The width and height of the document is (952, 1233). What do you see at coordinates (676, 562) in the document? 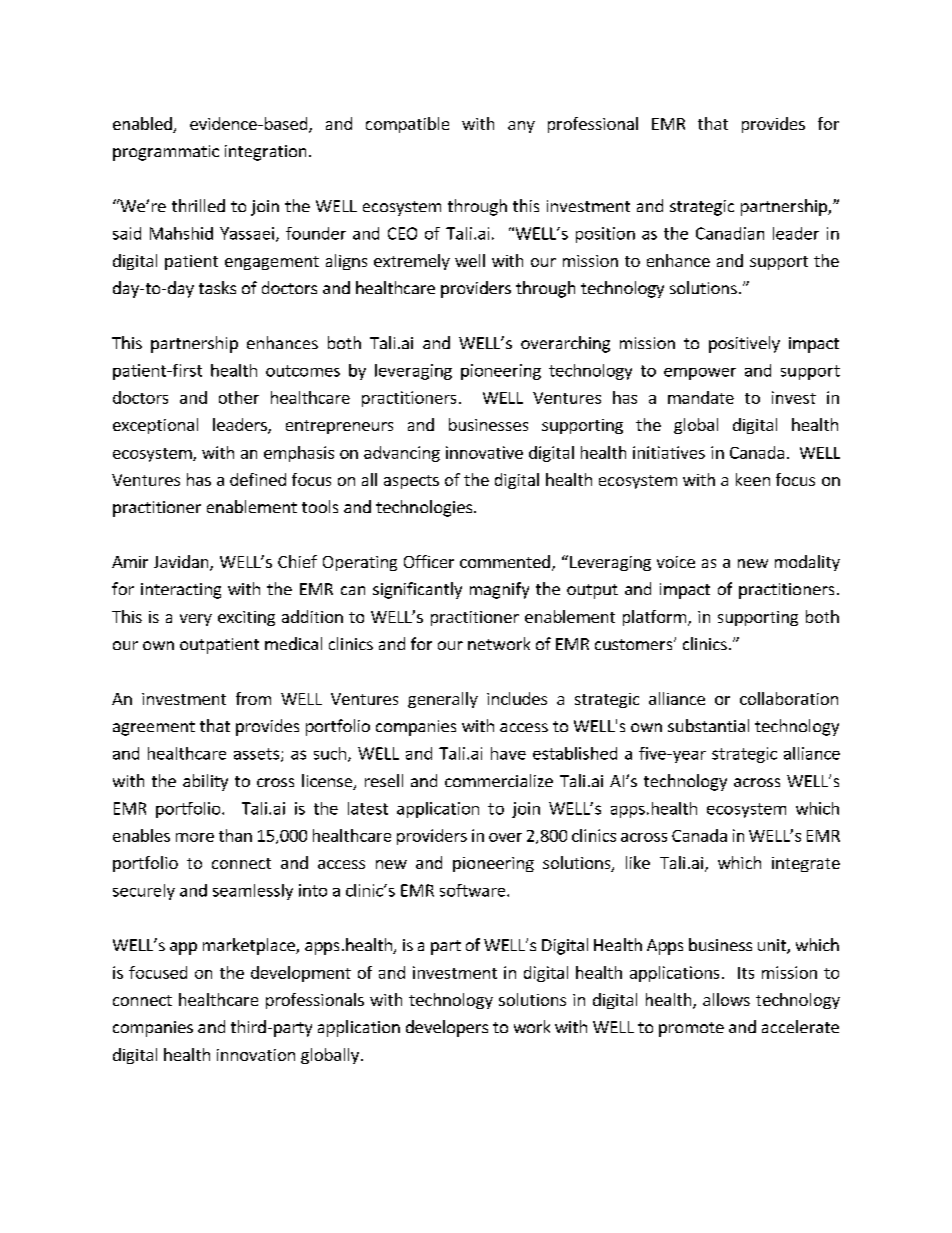
I see `voice` at bounding box center [676, 562].
